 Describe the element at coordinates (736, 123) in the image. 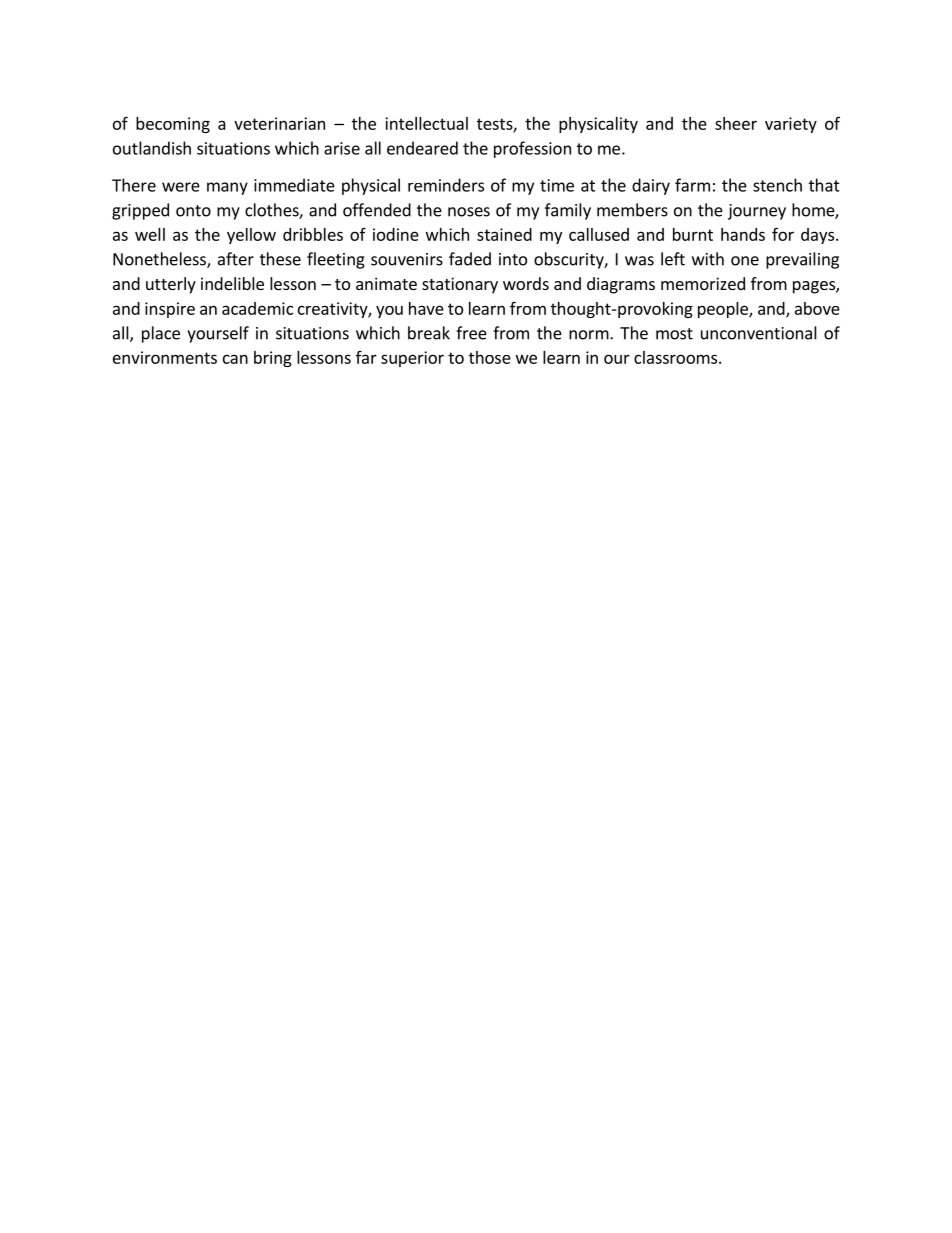

I see `sheer` at that location.
